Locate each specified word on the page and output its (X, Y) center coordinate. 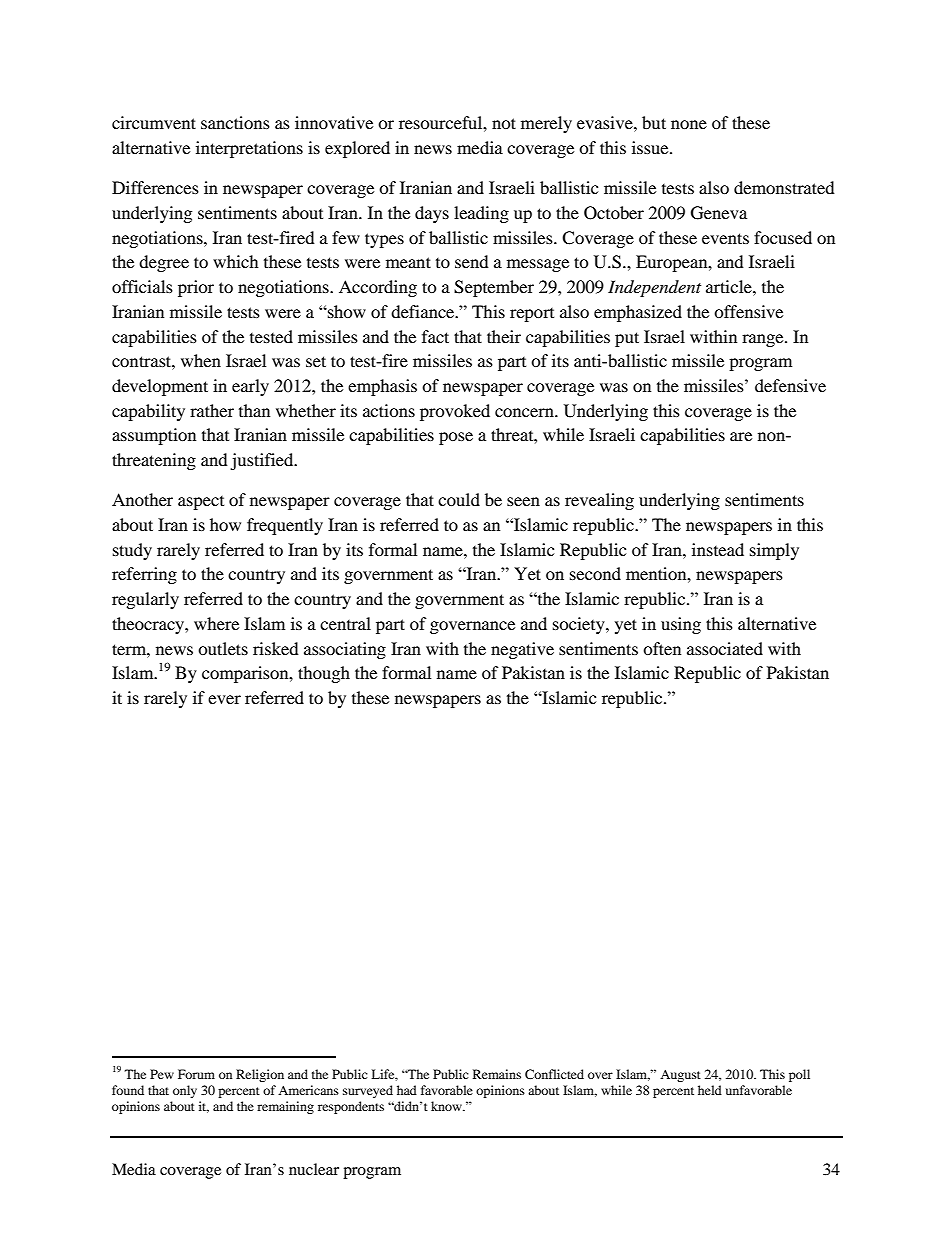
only (185, 1091)
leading (481, 214)
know (447, 1106)
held (710, 1090)
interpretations (249, 149)
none (689, 124)
